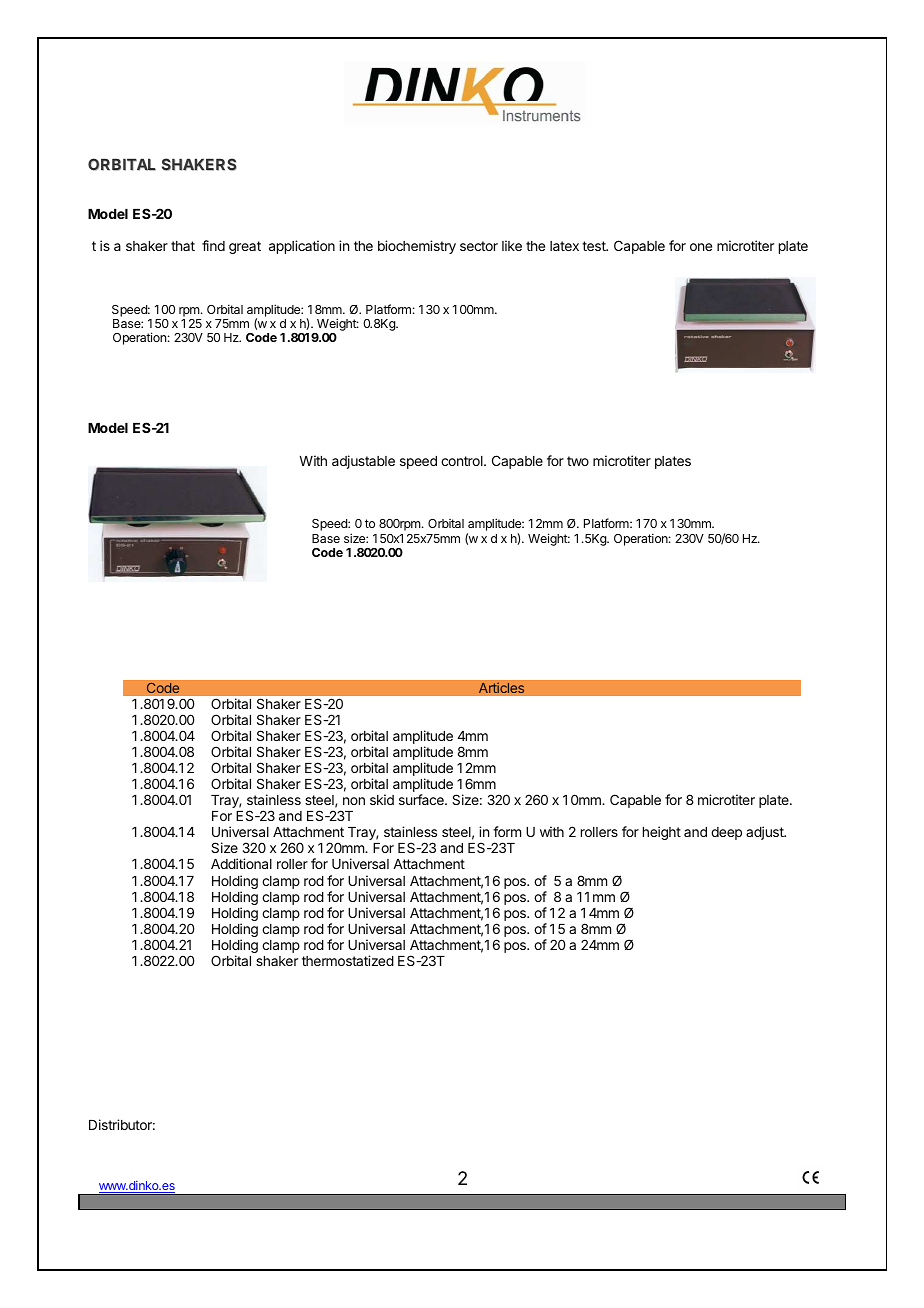 The height and width of the screenshot is (1308, 924). Describe the element at coordinates (701, 247) in the screenshot. I see `one` at that location.
